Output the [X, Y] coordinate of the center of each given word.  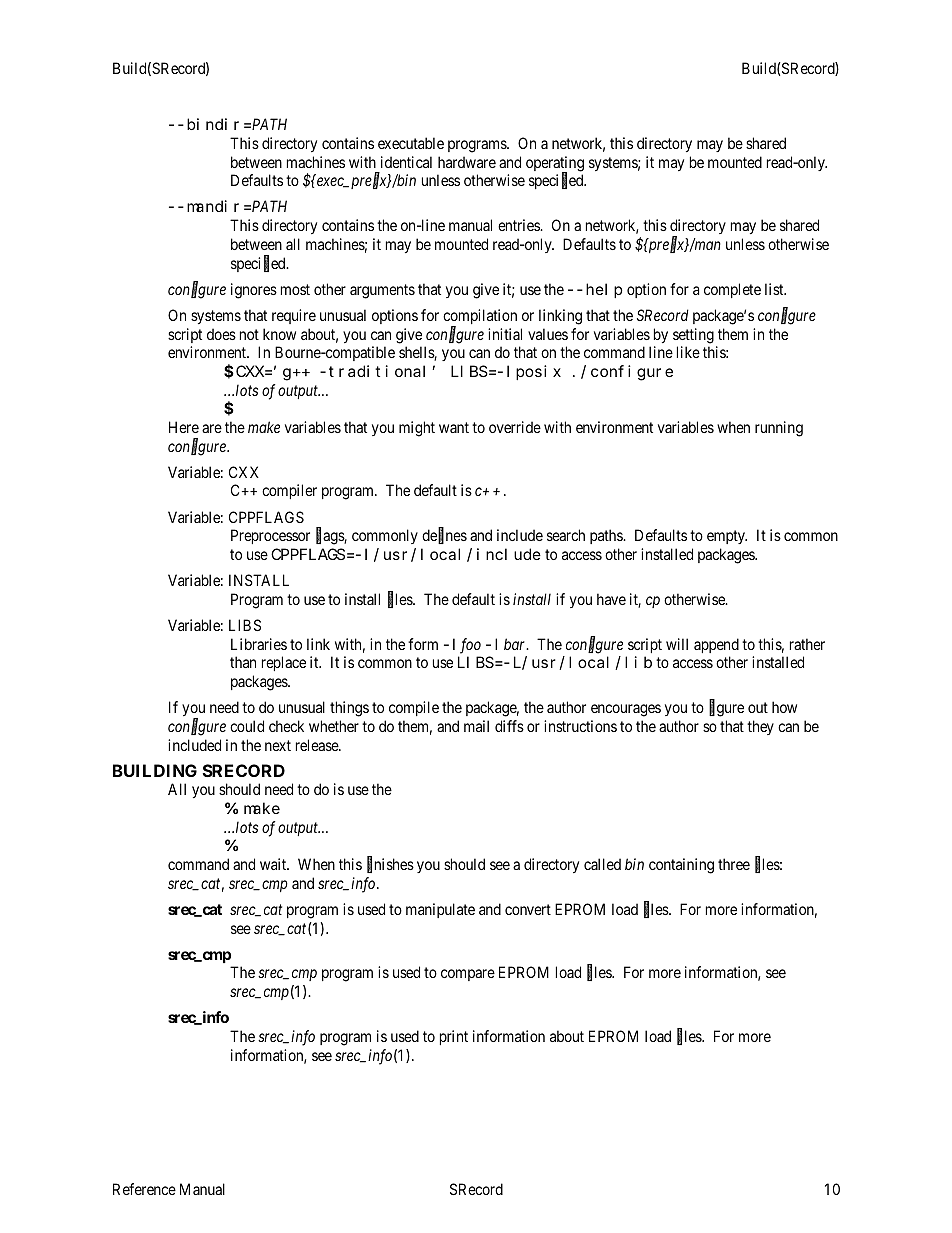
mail [476, 726]
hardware [467, 162]
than [243, 662]
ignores [254, 291]
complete [732, 290]
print [454, 1037]
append [716, 645]
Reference [144, 1189]
